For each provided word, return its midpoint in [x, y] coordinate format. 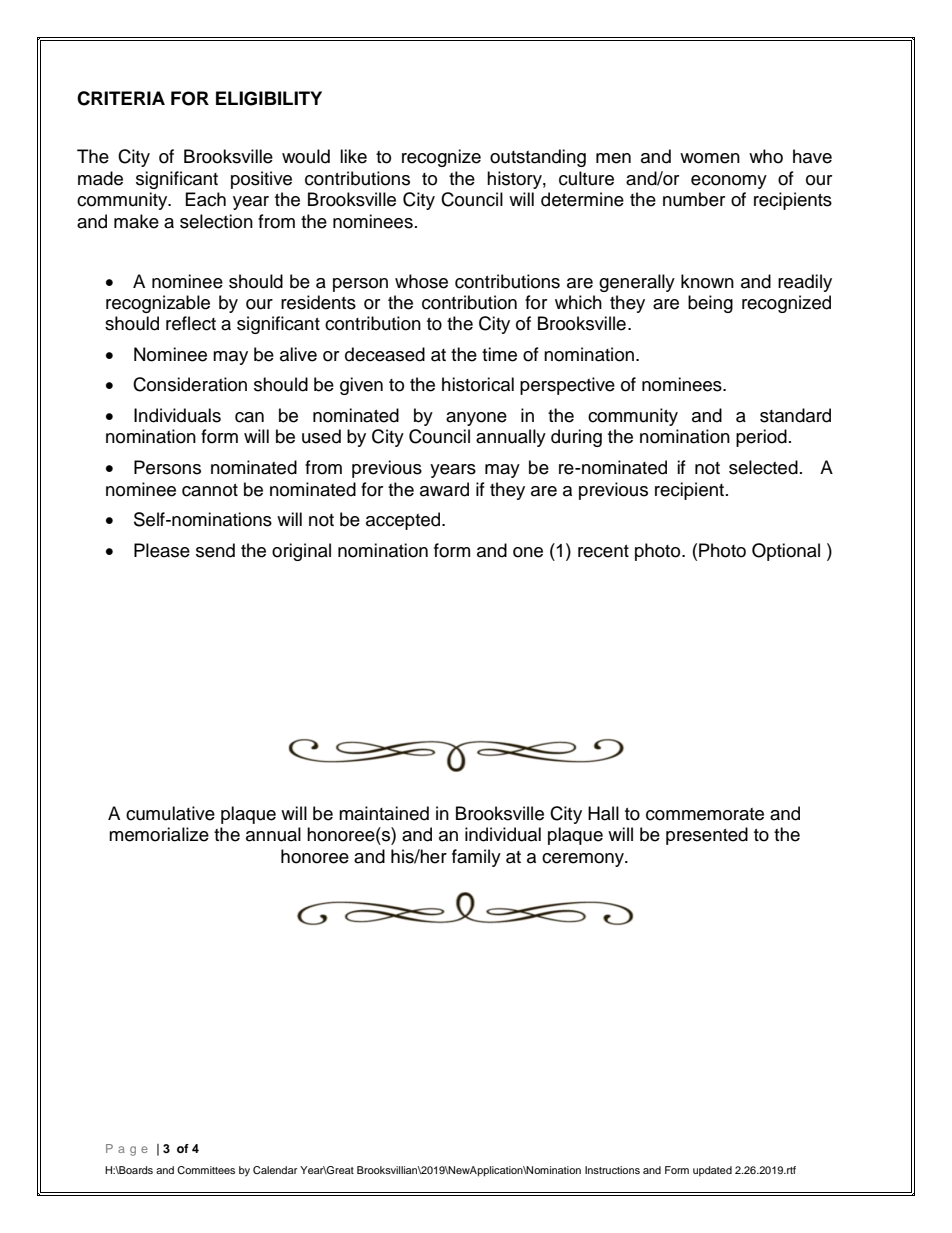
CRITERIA [121, 98]
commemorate [705, 814]
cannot [210, 490]
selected [763, 467]
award [444, 489]
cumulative [170, 813]
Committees [206, 1170]
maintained [384, 813]
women [710, 158]
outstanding [538, 158]
